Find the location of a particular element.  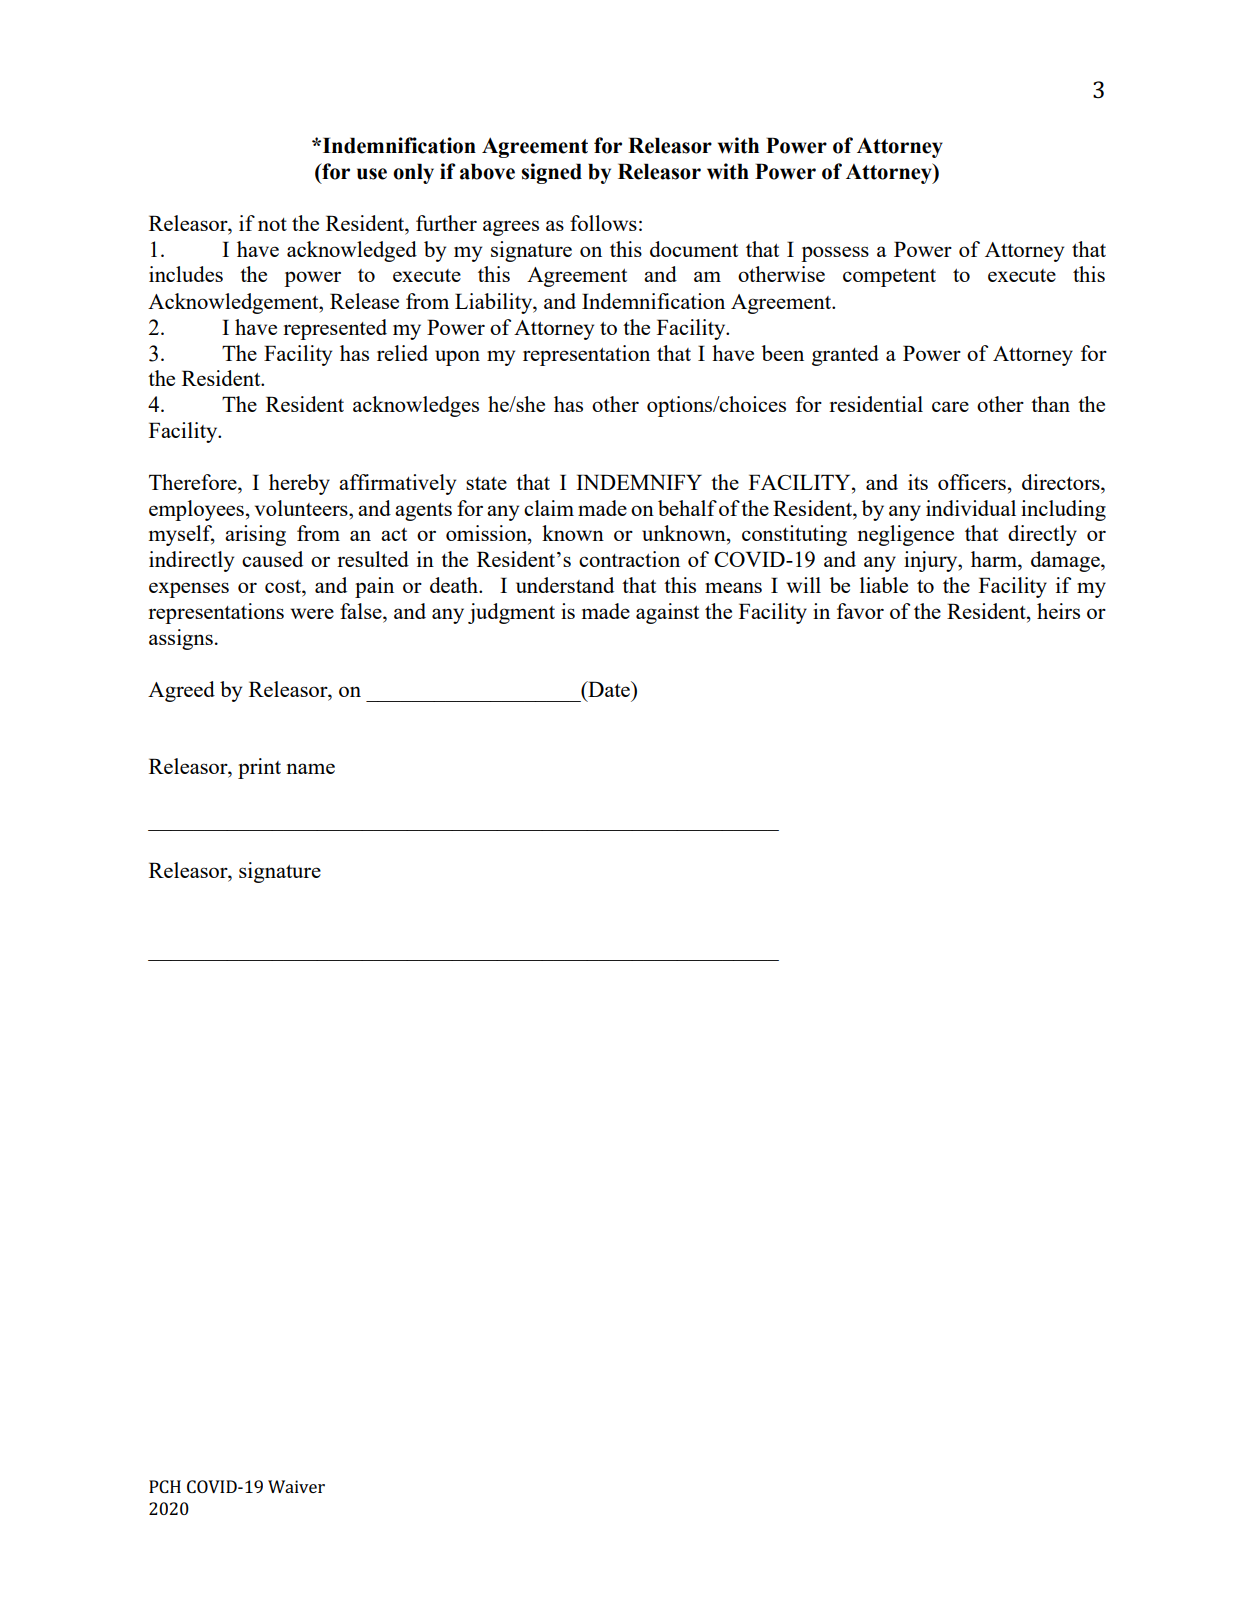

arising is located at coordinates (255, 535).
